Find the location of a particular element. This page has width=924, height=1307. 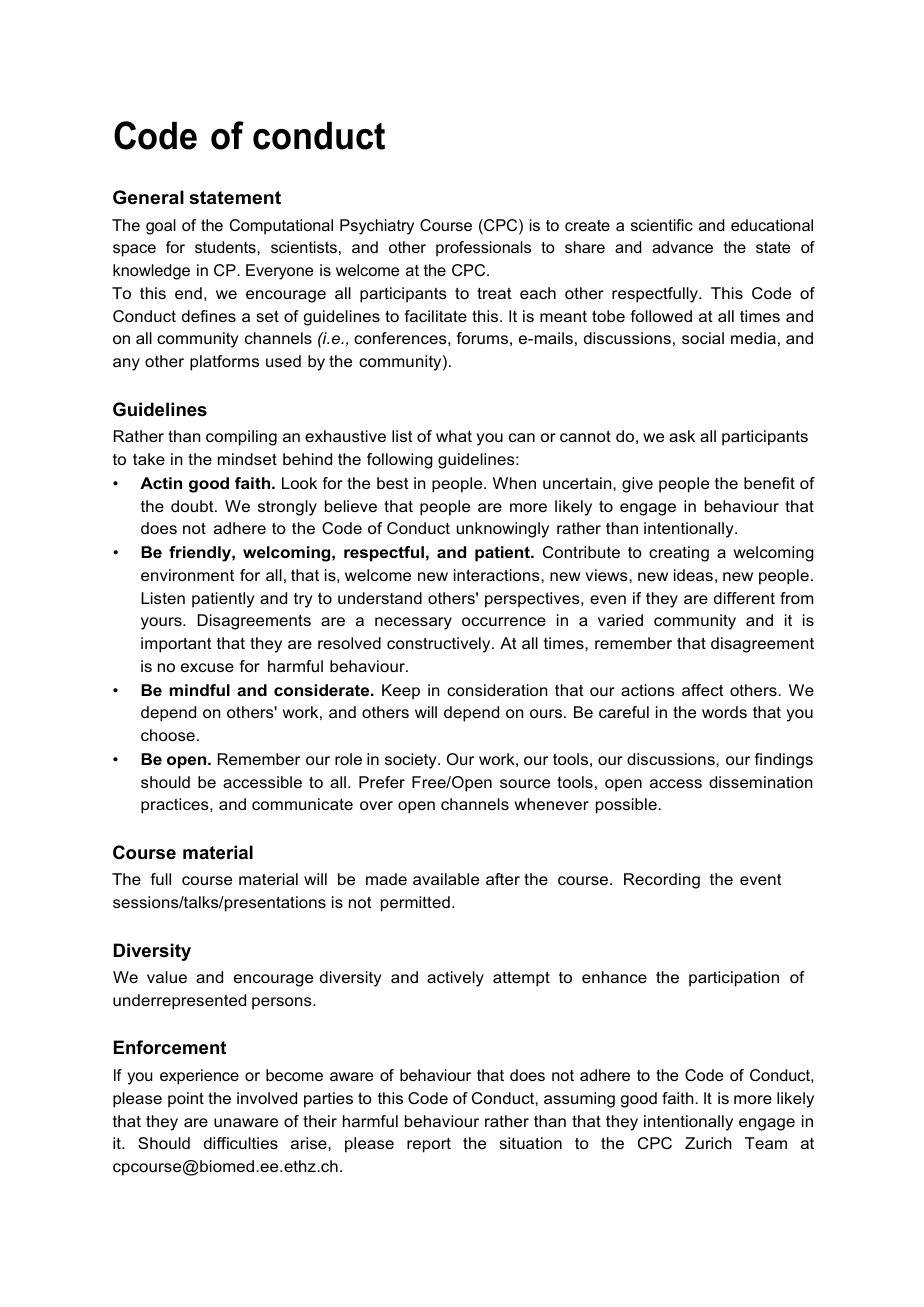

professionals is located at coordinates (483, 249).
